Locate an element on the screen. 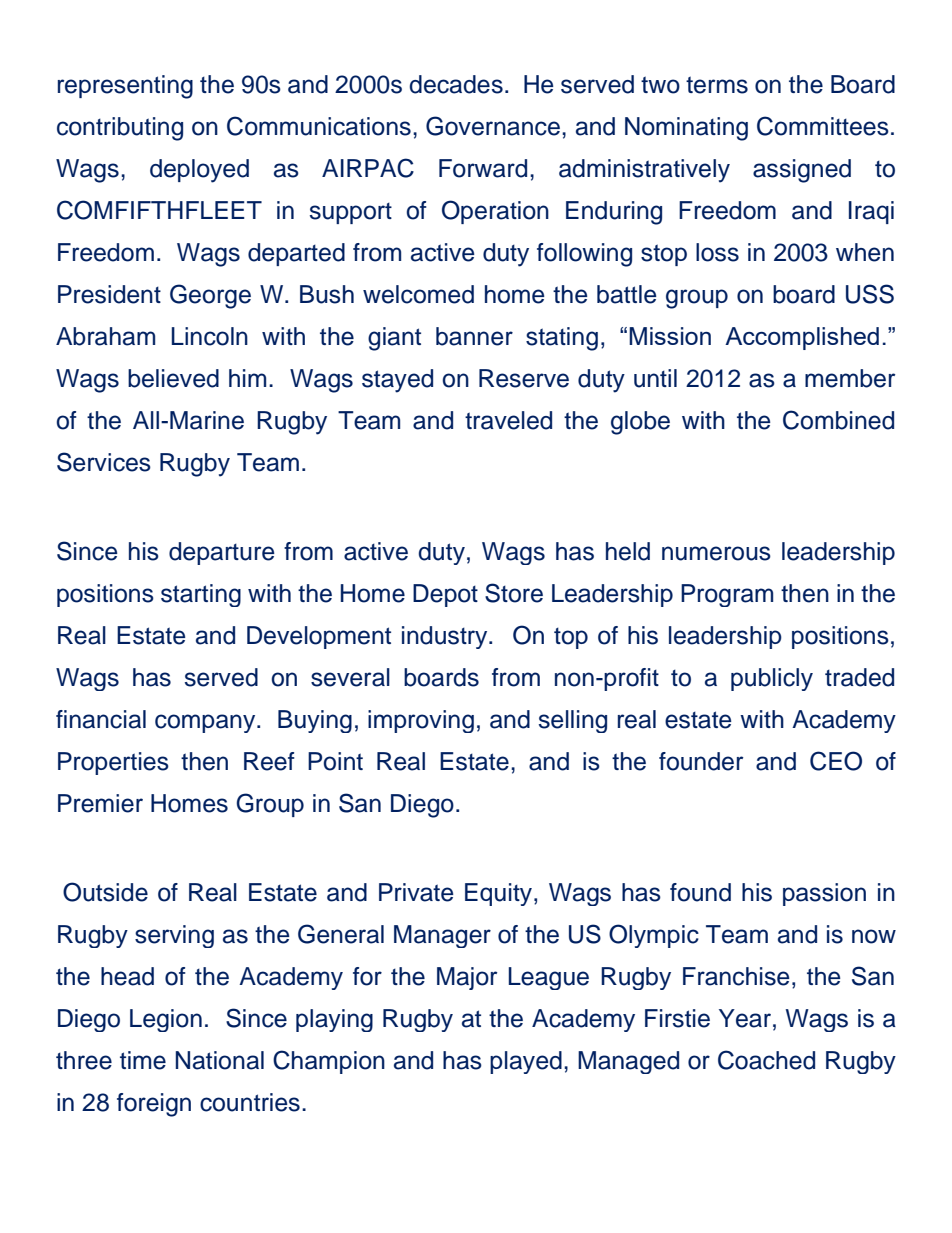 The height and width of the screenshot is (1233, 952). believed is located at coordinates (173, 378).
